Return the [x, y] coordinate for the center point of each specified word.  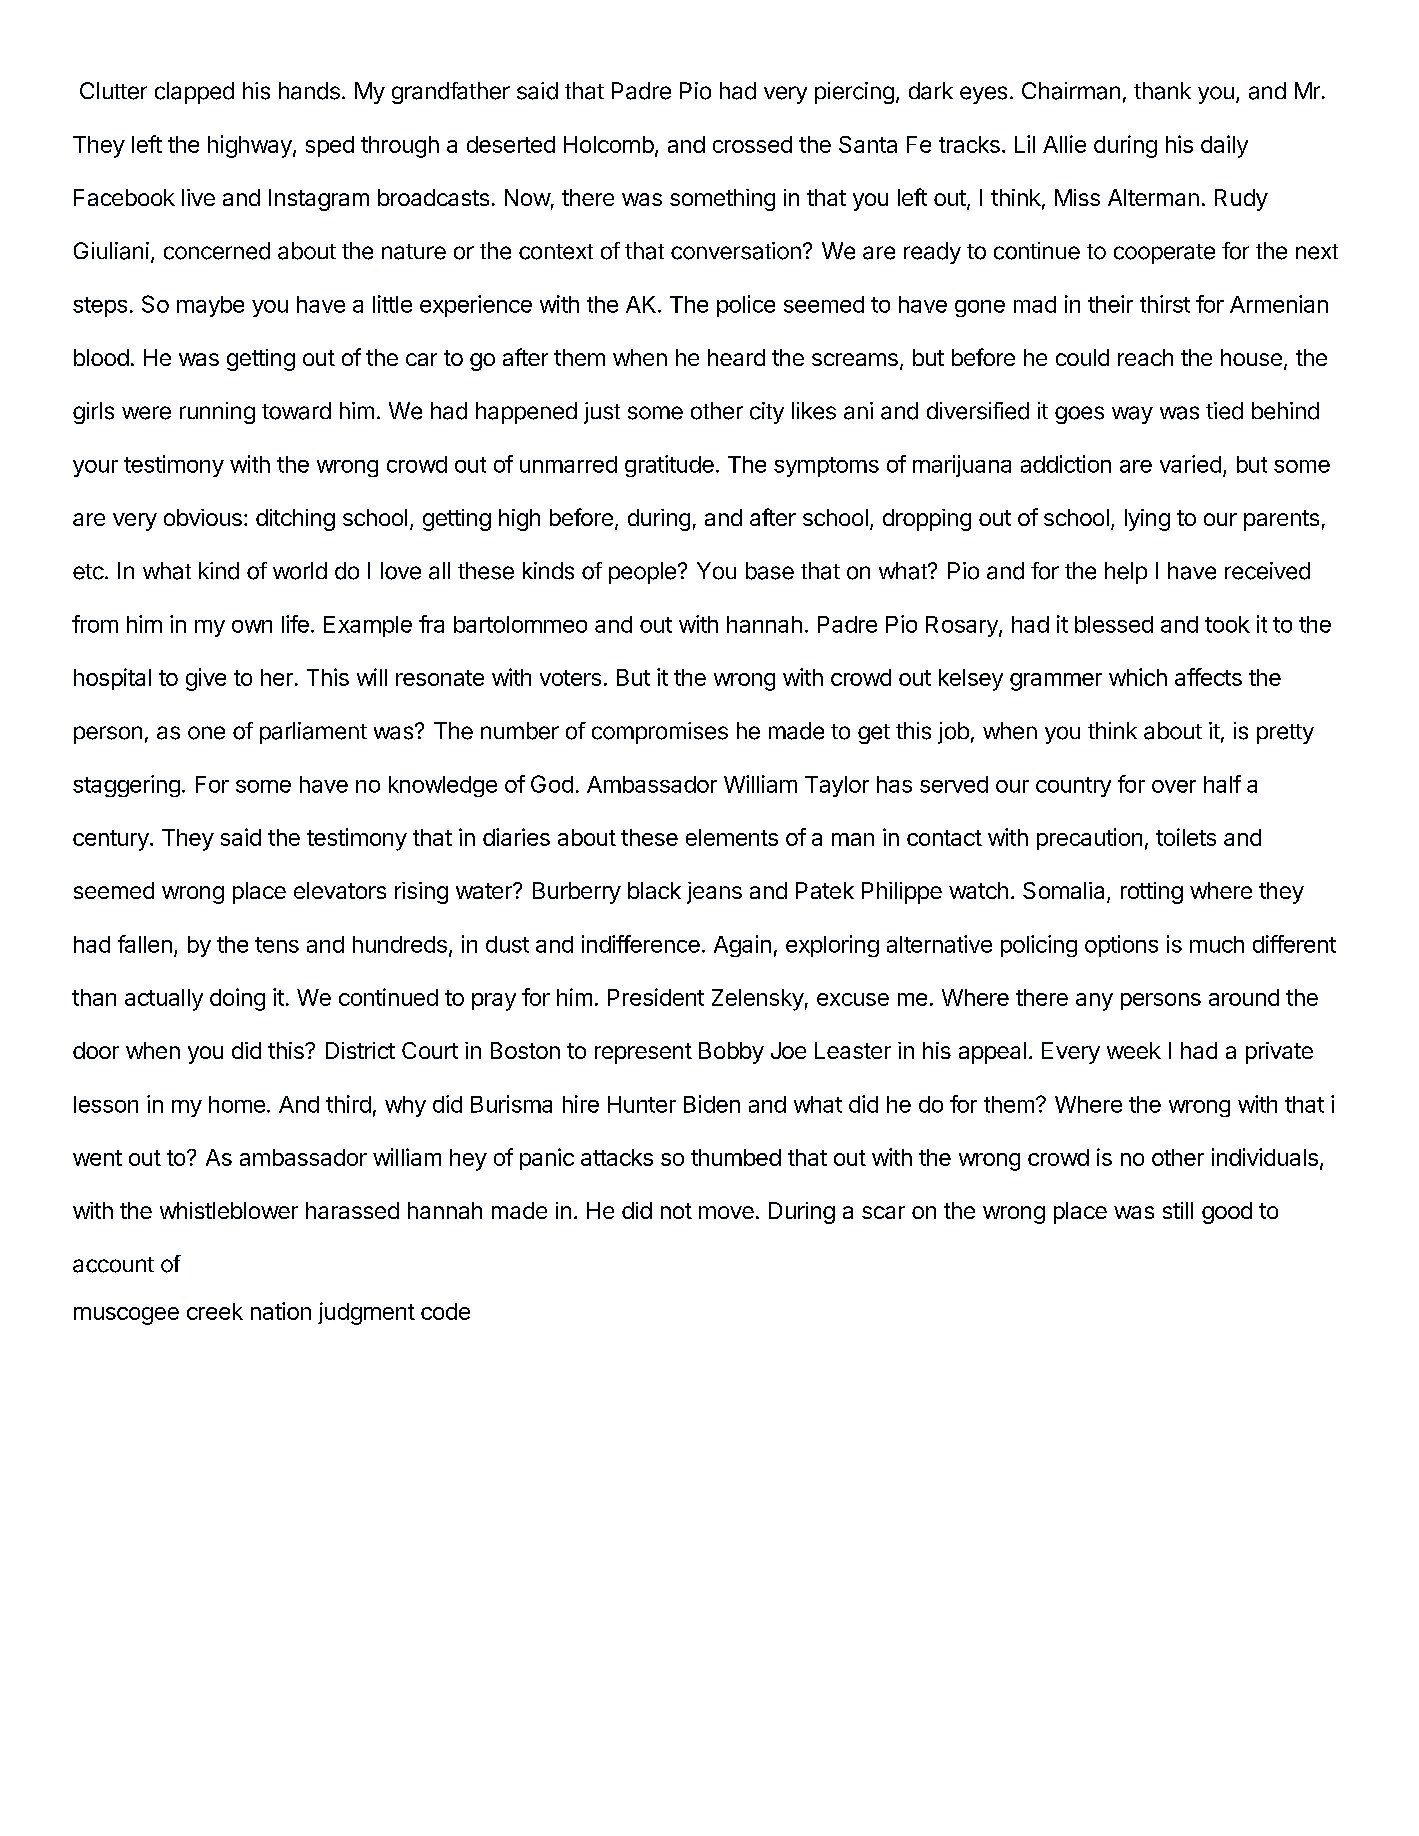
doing [237, 999]
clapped [194, 93]
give [206, 679]
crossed [752, 144]
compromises [660, 733]
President [656, 997]
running [217, 413]
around [1244, 997]
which [1138, 677]
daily [1224, 146]
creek [215, 1311]
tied [1224, 411]
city [767, 413]
